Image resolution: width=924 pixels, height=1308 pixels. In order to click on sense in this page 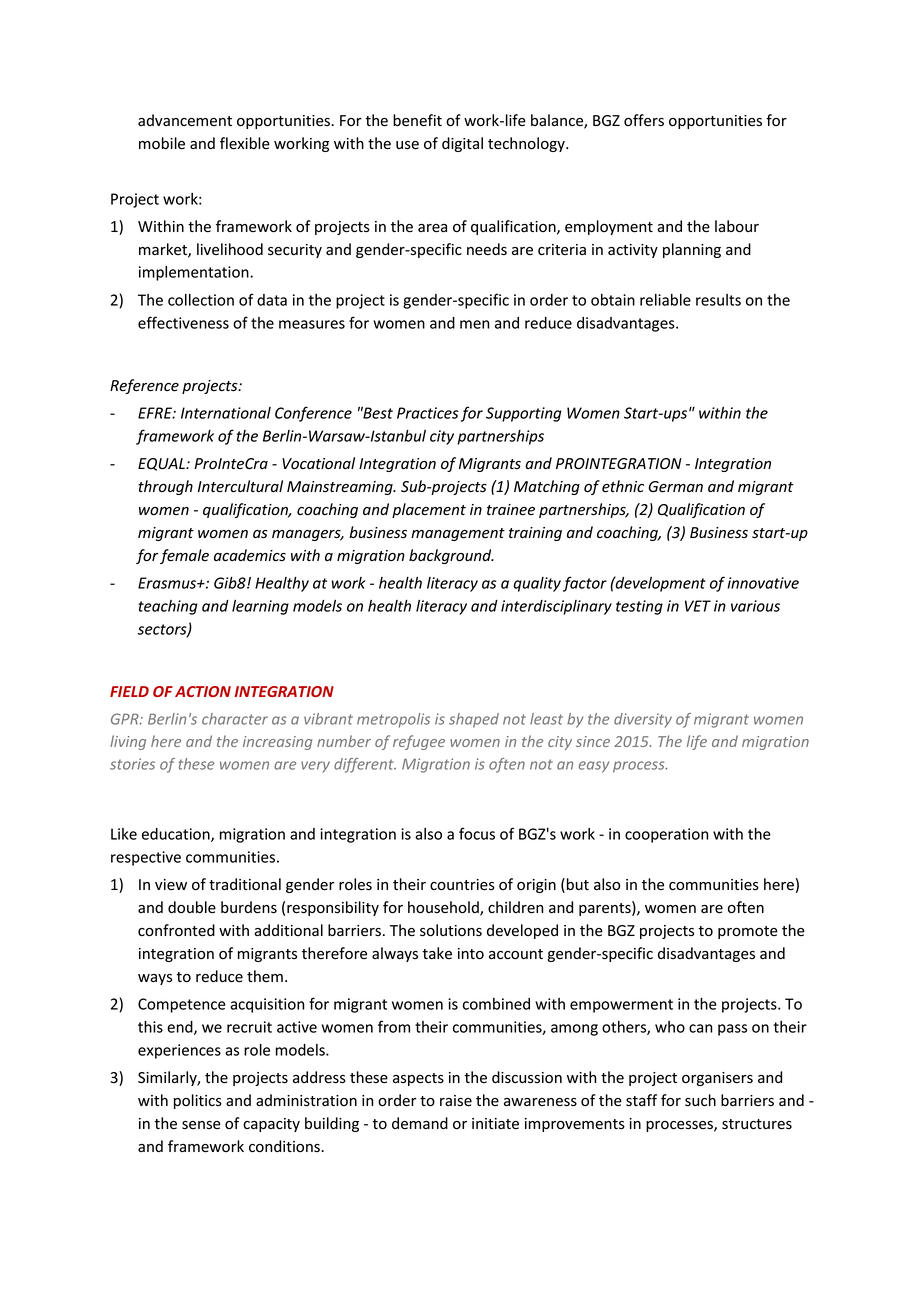, I will do `click(201, 1125)`.
